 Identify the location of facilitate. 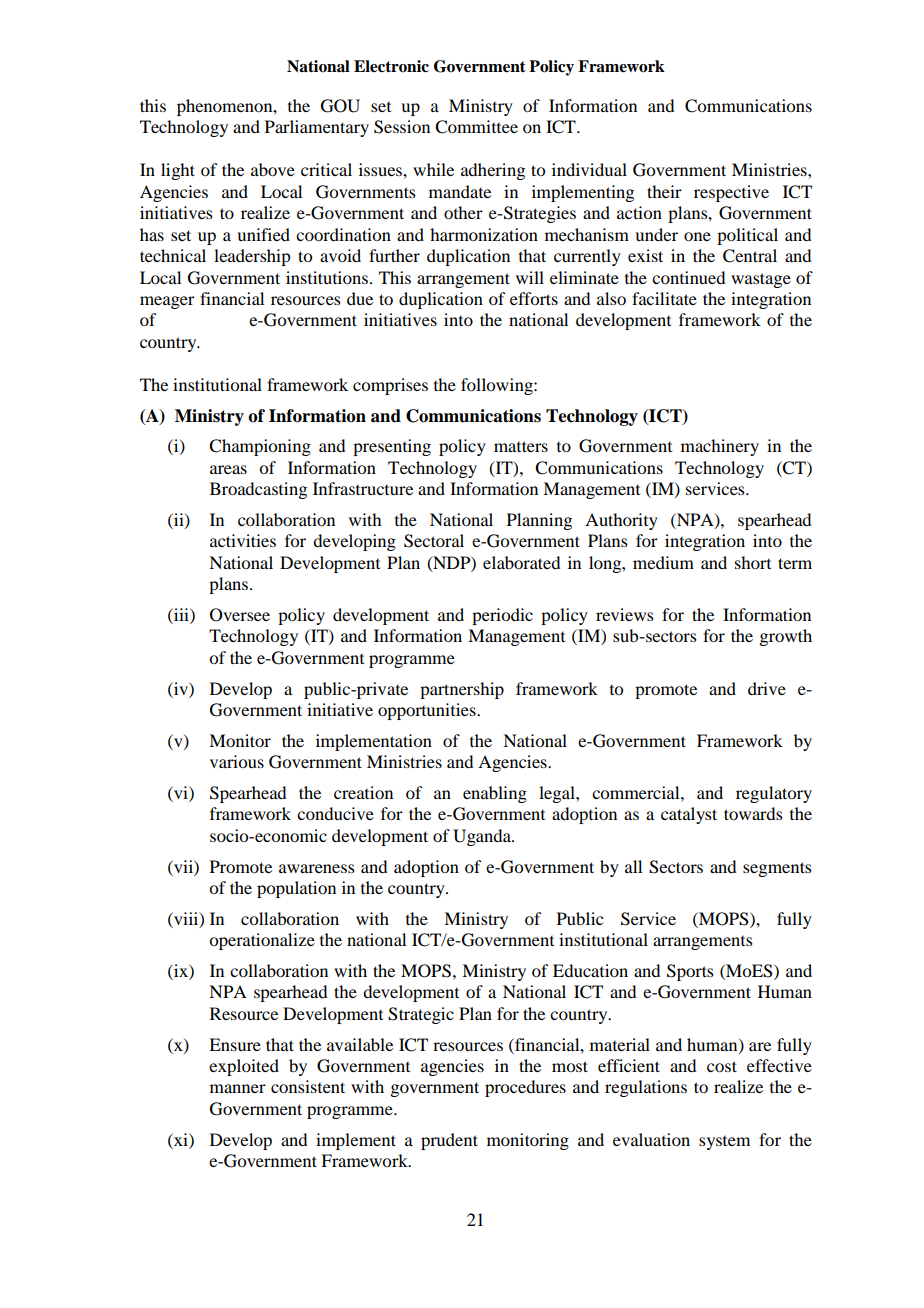
(664, 298).
